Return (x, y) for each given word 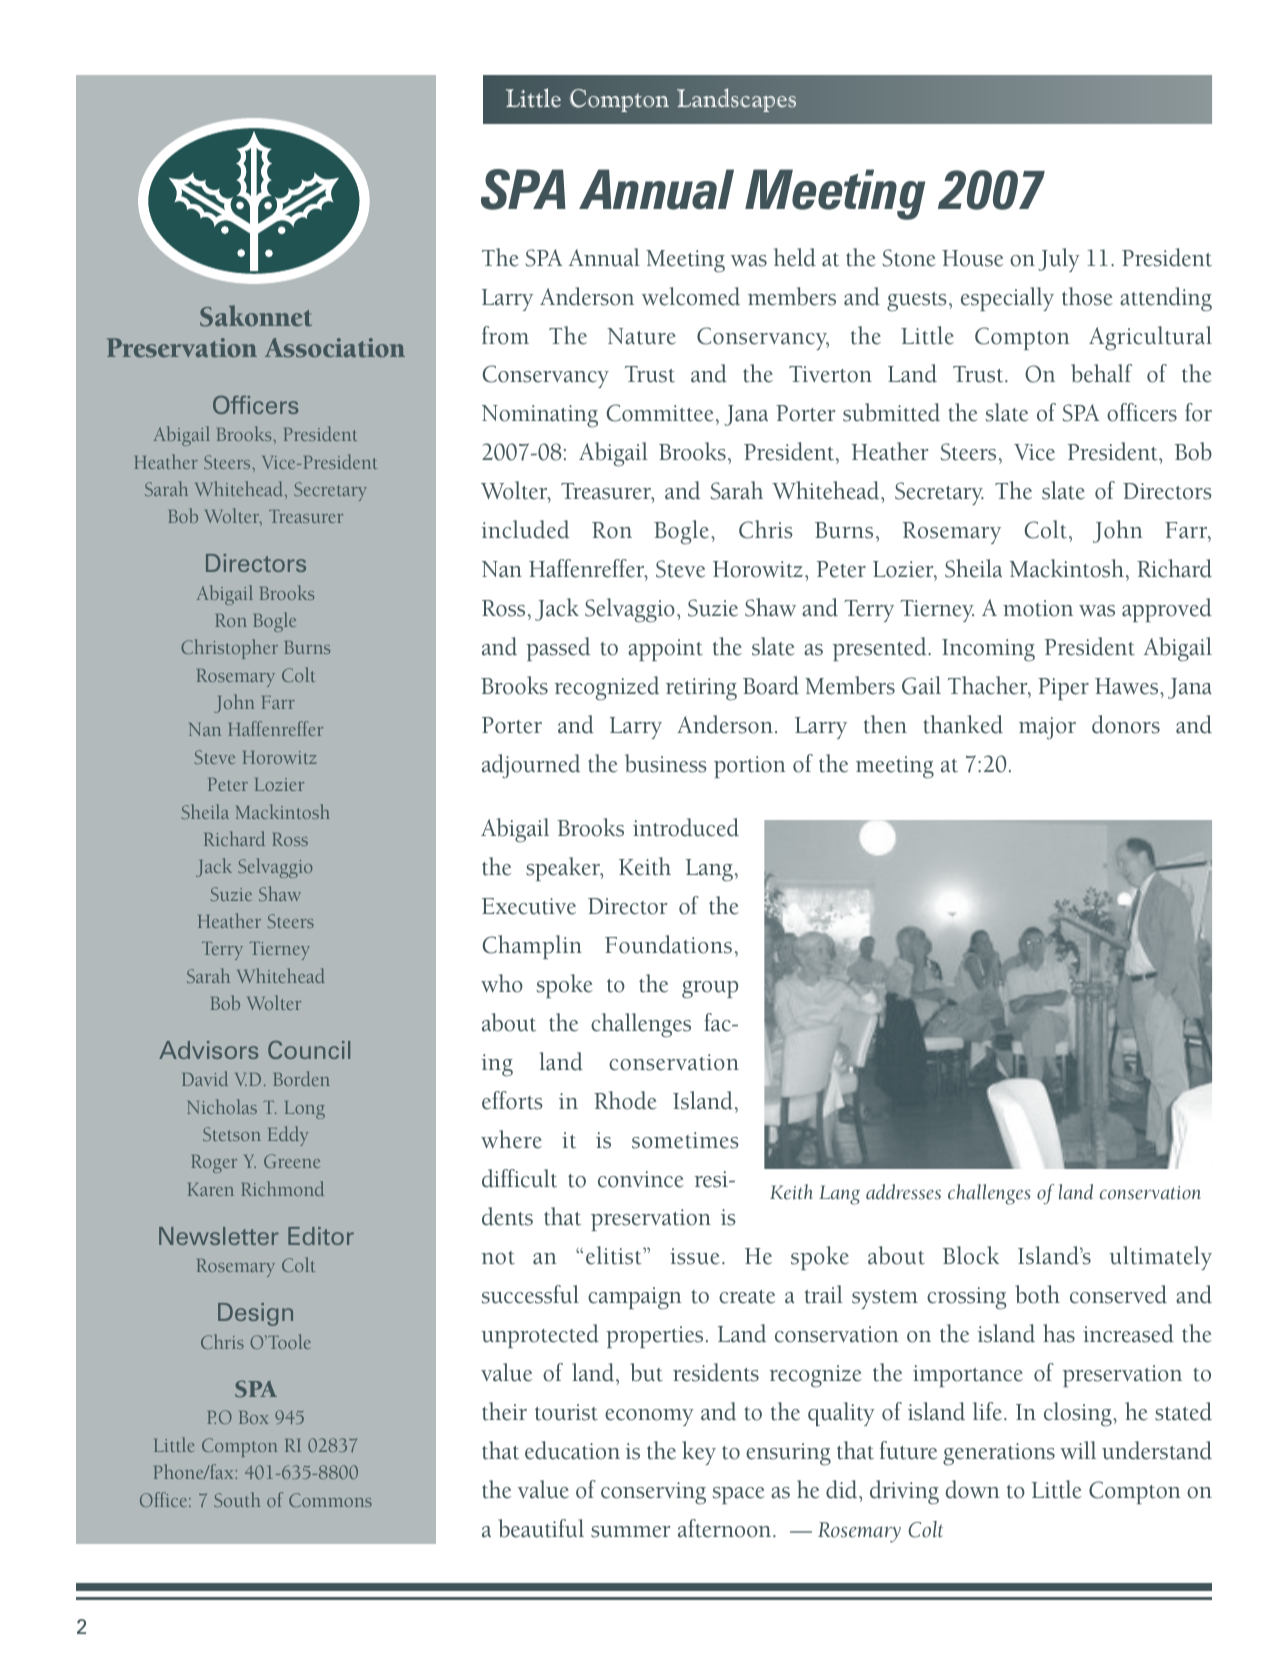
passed (558, 649)
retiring (701, 689)
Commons (330, 1500)
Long (305, 1110)
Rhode (625, 1100)
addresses (903, 1192)
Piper (1063, 689)
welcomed (691, 296)
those (1087, 296)
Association (335, 347)
